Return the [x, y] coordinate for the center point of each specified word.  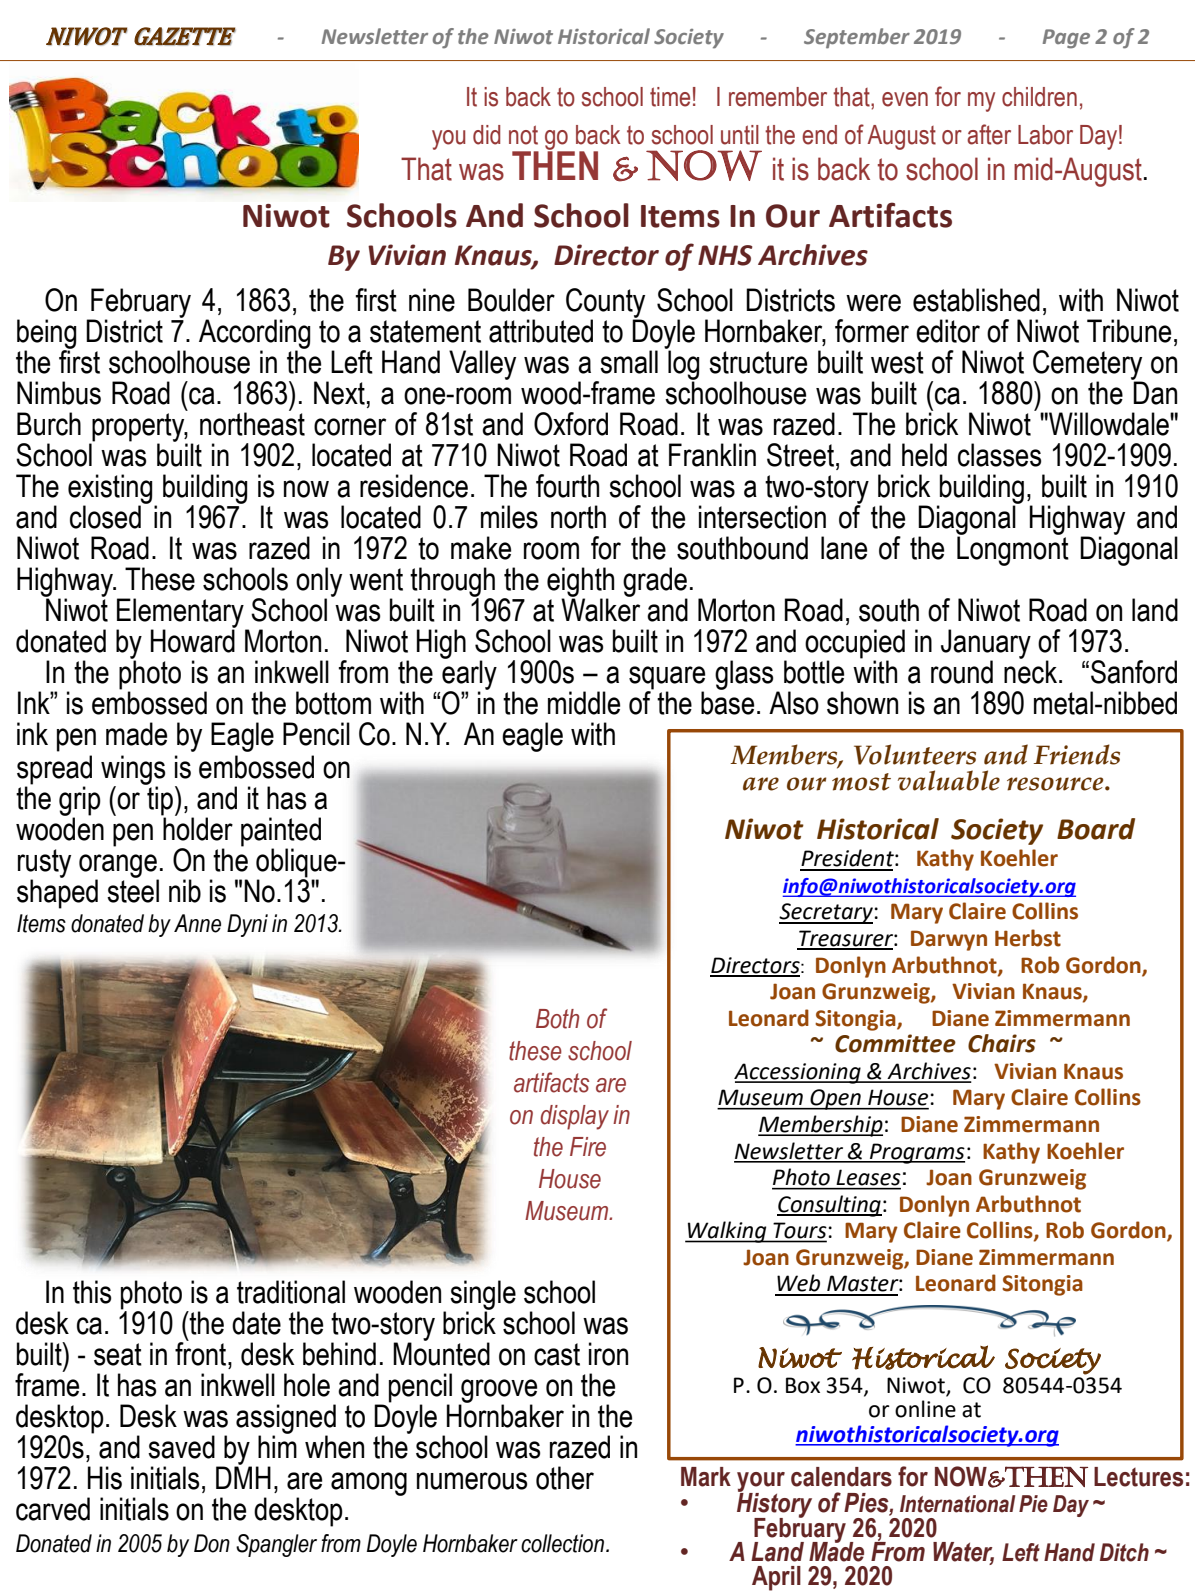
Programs [916, 1153]
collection [564, 1543]
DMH [243, 1476]
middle [584, 703]
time [670, 97]
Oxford [571, 424]
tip [159, 801]
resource [1056, 784]
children [1039, 97]
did [486, 135]
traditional [291, 1292]
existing [110, 490]
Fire [588, 1147]
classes [999, 455]
